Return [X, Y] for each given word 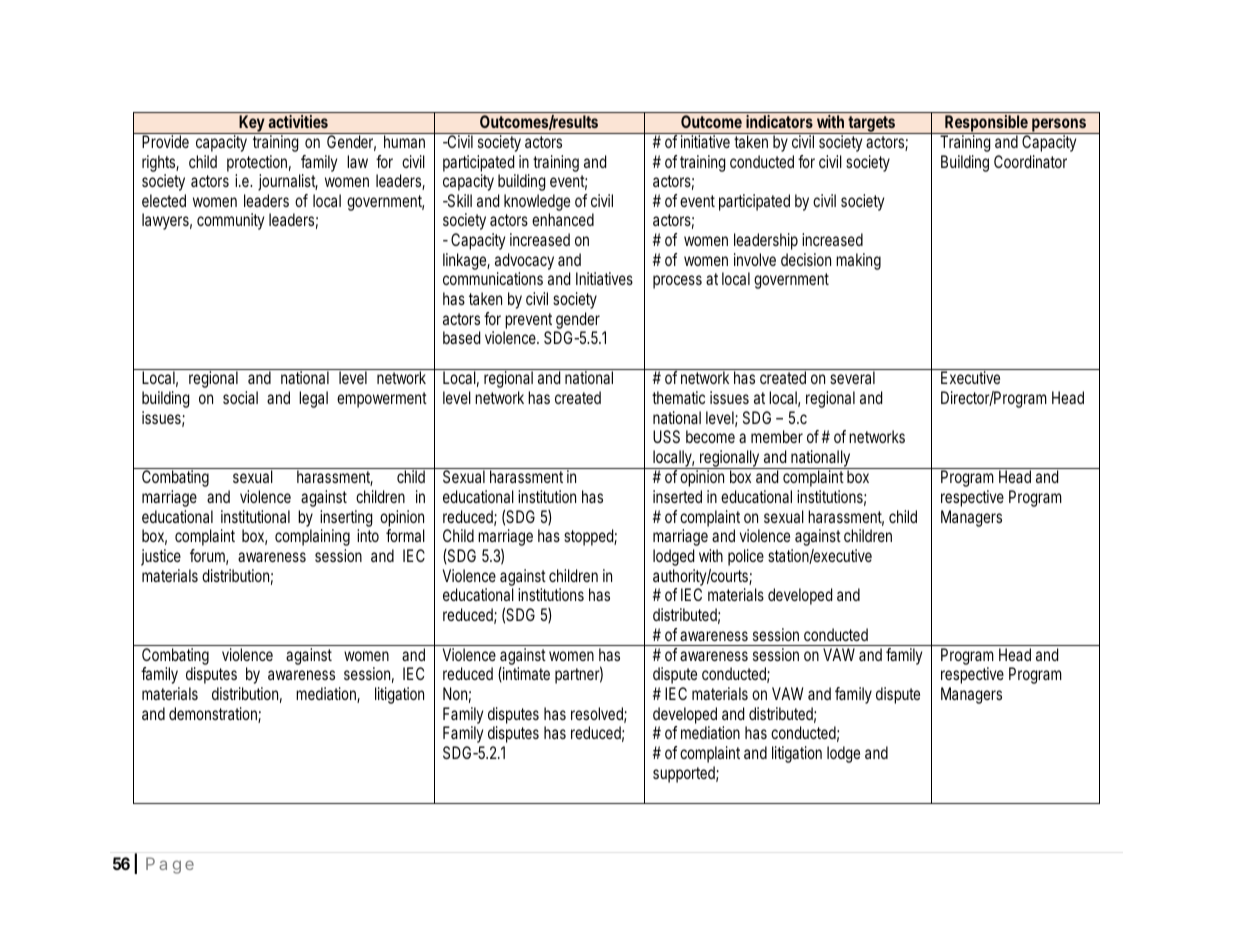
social [240, 397]
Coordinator [1030, 161]
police [746, 557]
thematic [678, 397]
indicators [779, 121]
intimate [525, 674]
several [852, 377]
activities [298, 121]
